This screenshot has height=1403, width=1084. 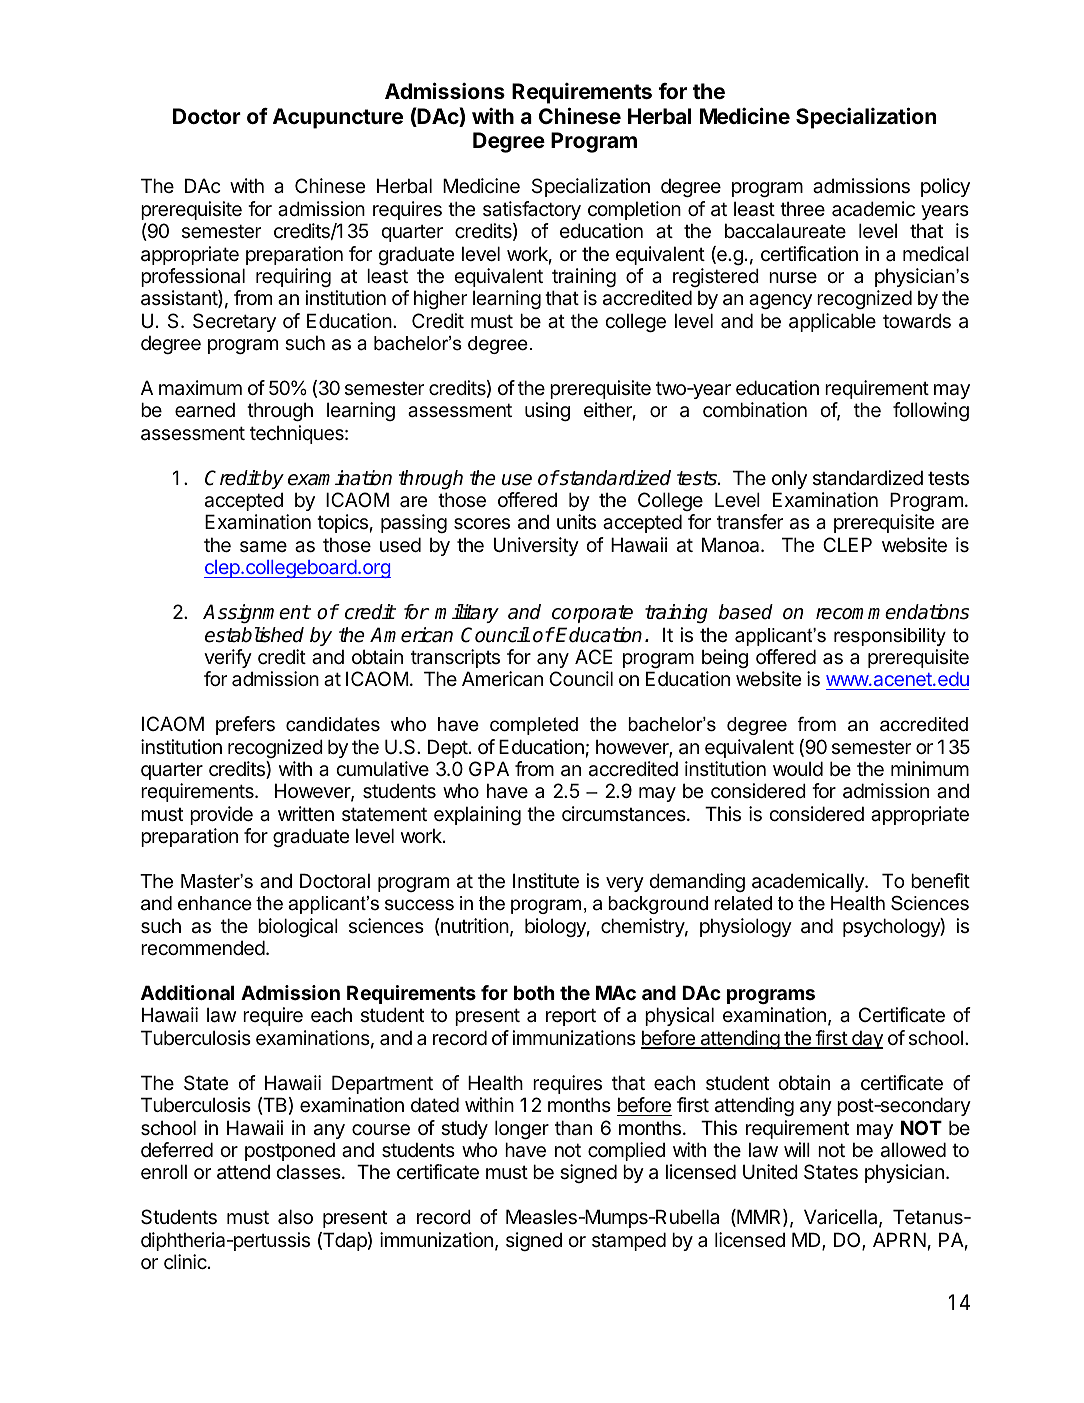 I want to click on following, so click(x=931, y=411).
